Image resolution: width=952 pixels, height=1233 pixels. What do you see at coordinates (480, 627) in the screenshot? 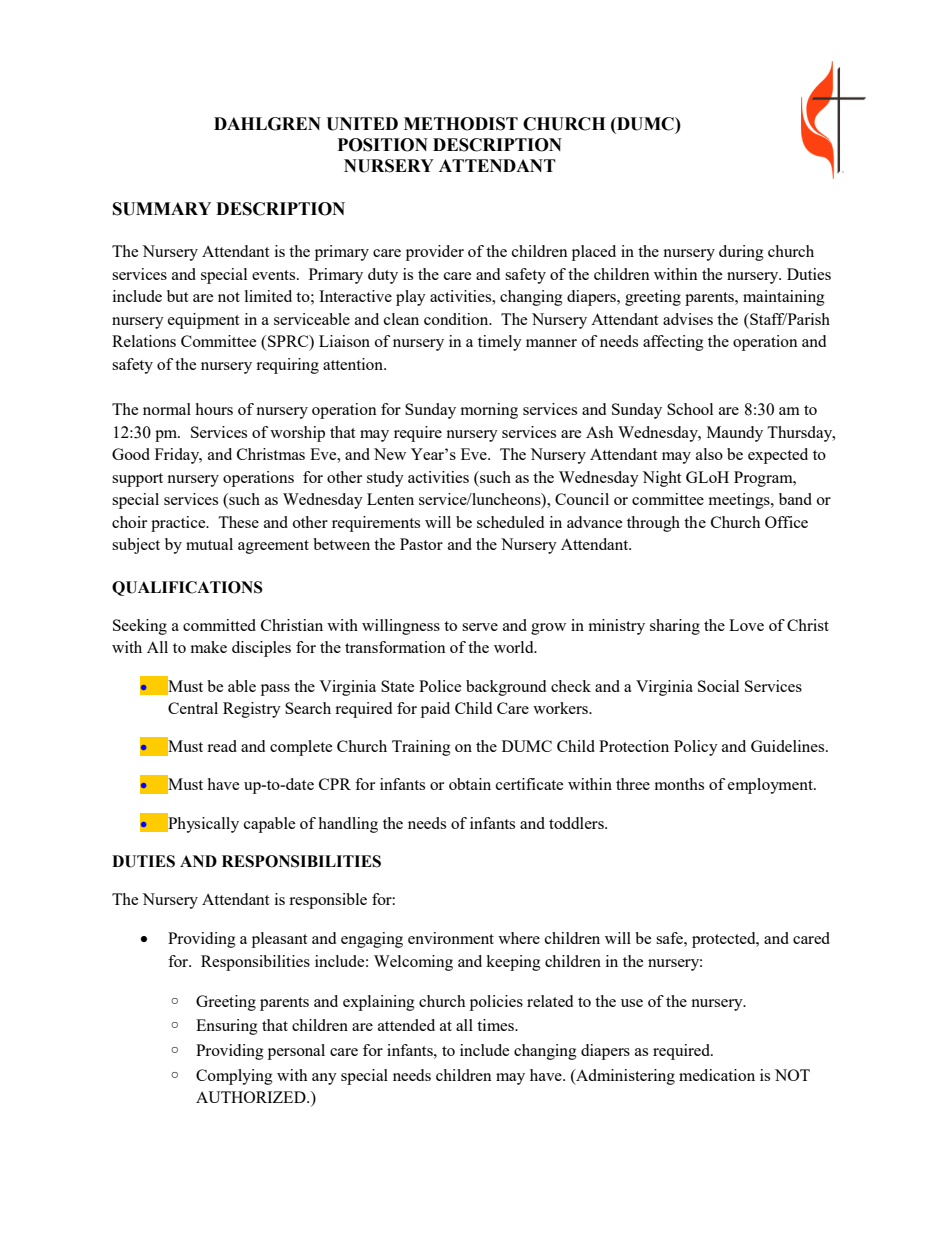
I see `serve` at bounding box center [480, 627].
